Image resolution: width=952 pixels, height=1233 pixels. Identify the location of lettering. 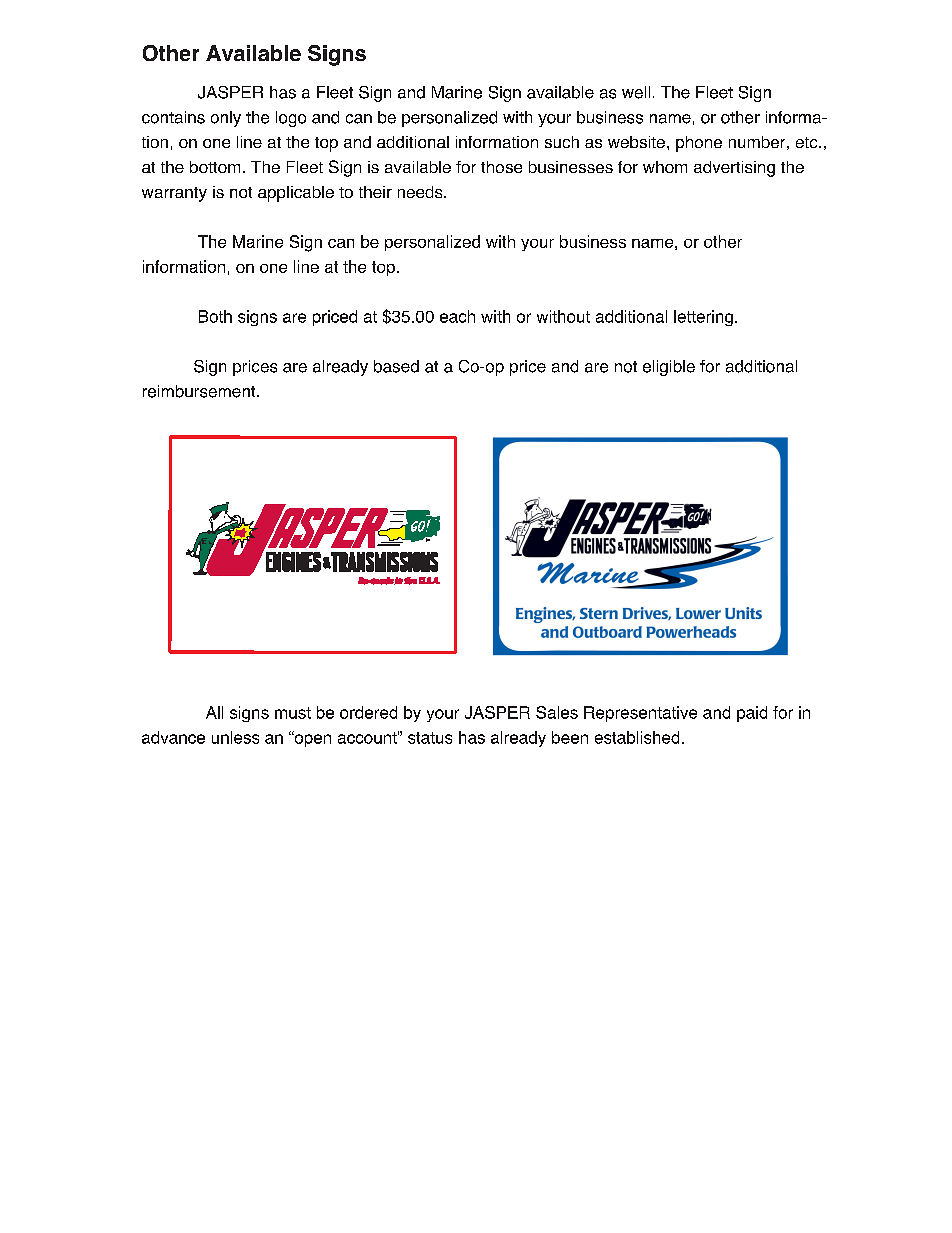
(703, 318).
